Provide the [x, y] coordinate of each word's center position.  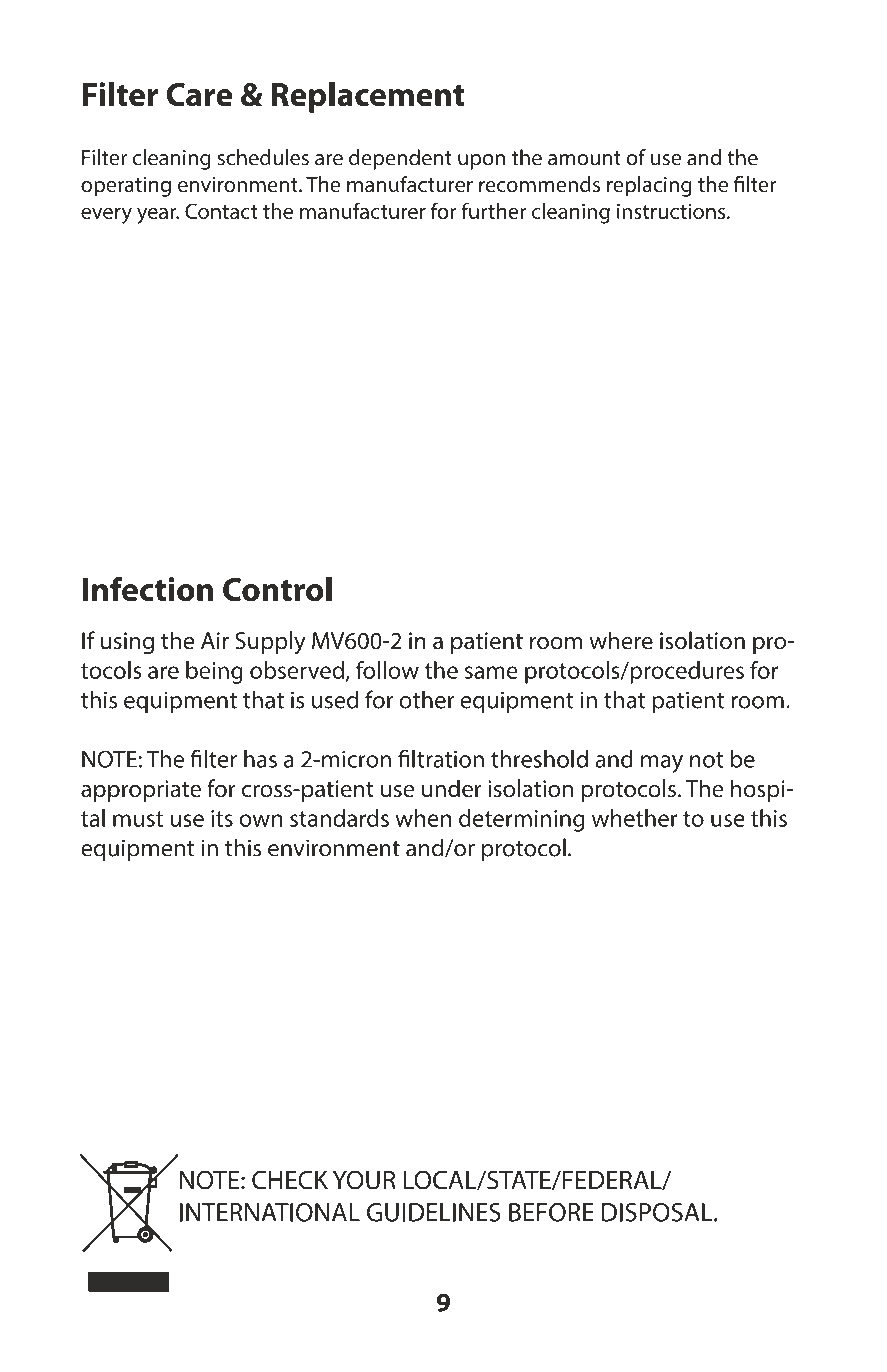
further [493, 211]
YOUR [364, 1180]
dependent [400, 159]
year [158, 216]
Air [215, 640]
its [222, 818]
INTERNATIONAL [270, 1212]
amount [584, 158]
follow [387, 670]
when [423, 818]
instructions [672, 211]
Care [199, 95]
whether [635, 818]
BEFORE [551, 1212]
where [621, 640]
